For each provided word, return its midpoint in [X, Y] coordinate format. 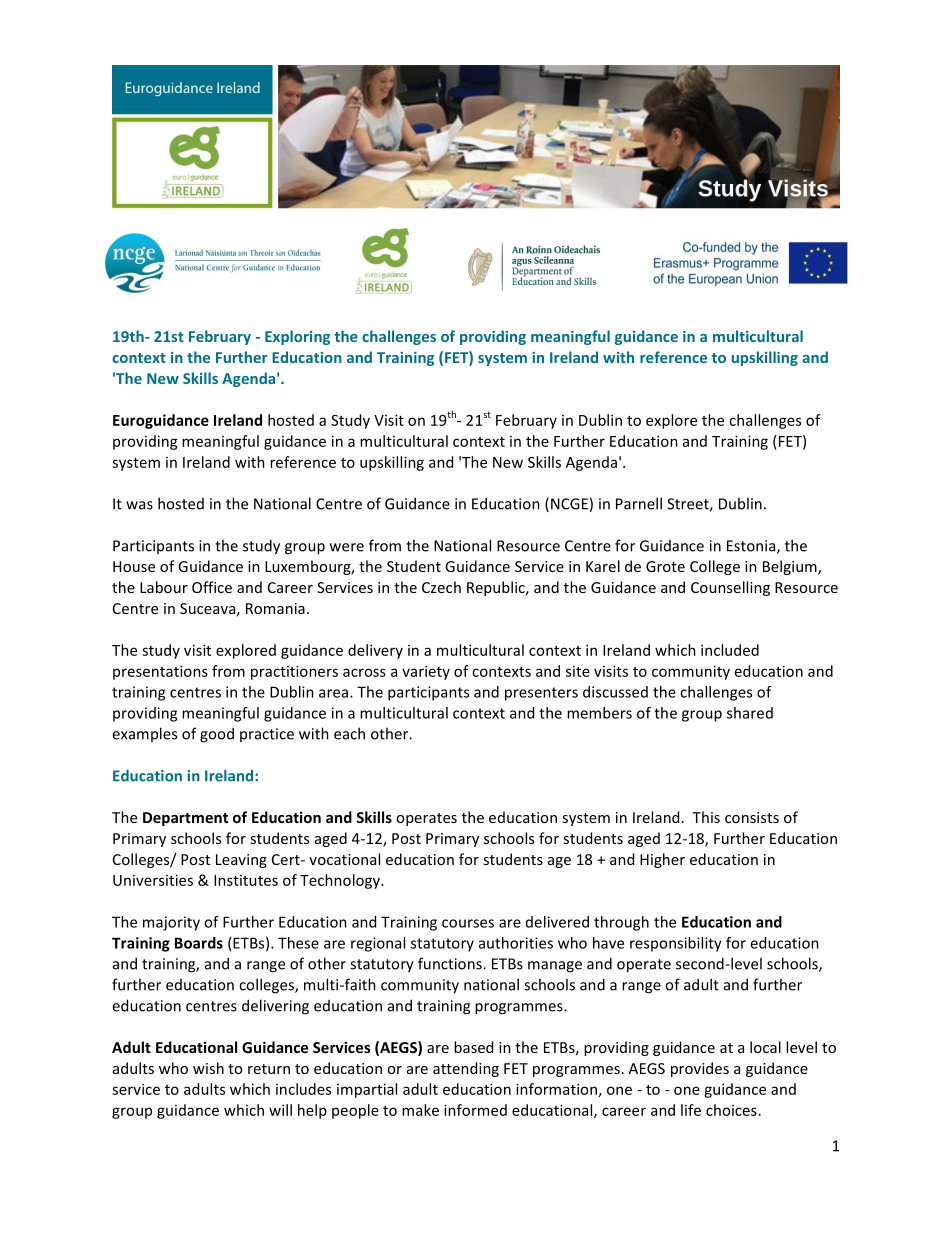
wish [208, 1068]
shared [750, 713]
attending [466, 1069]
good [217, 735]
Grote [665, 566]
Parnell [639, 503]
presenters [541, 694]
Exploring [297, 337]
